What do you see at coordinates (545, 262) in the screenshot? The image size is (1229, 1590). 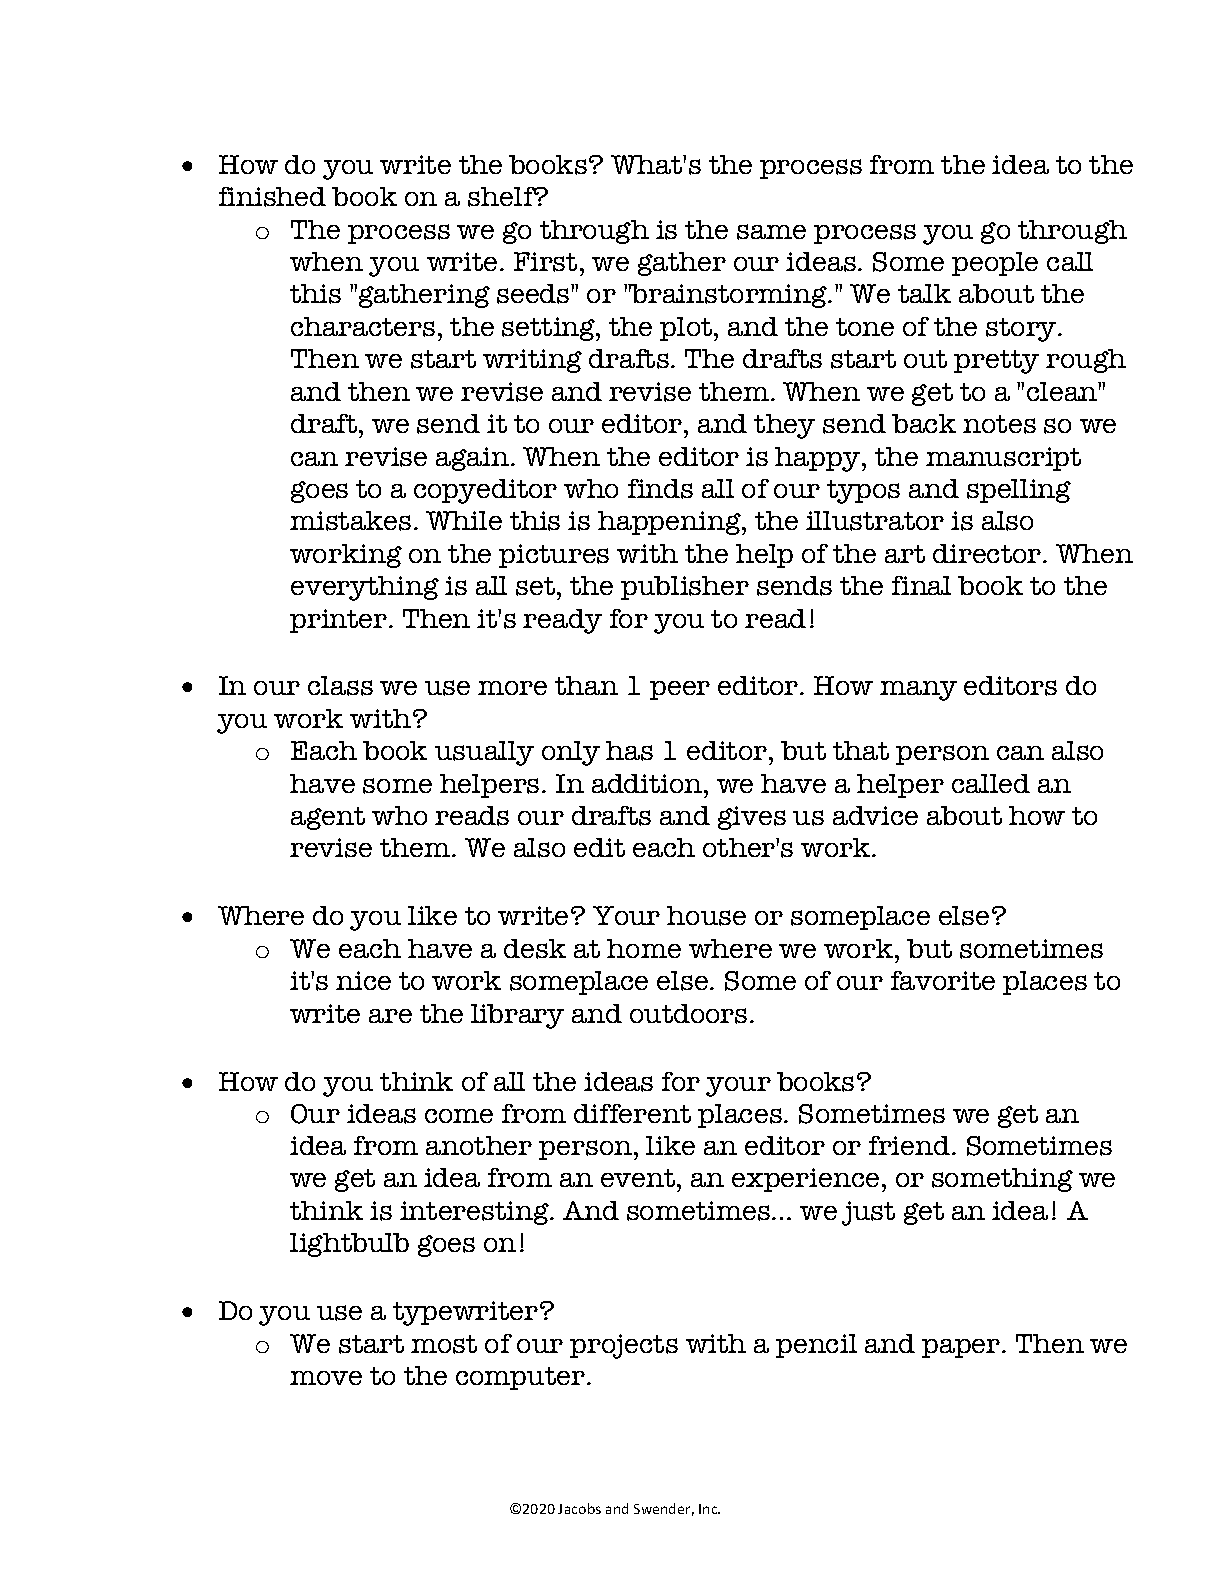 I see `First` at bounding box center [545, 262].
